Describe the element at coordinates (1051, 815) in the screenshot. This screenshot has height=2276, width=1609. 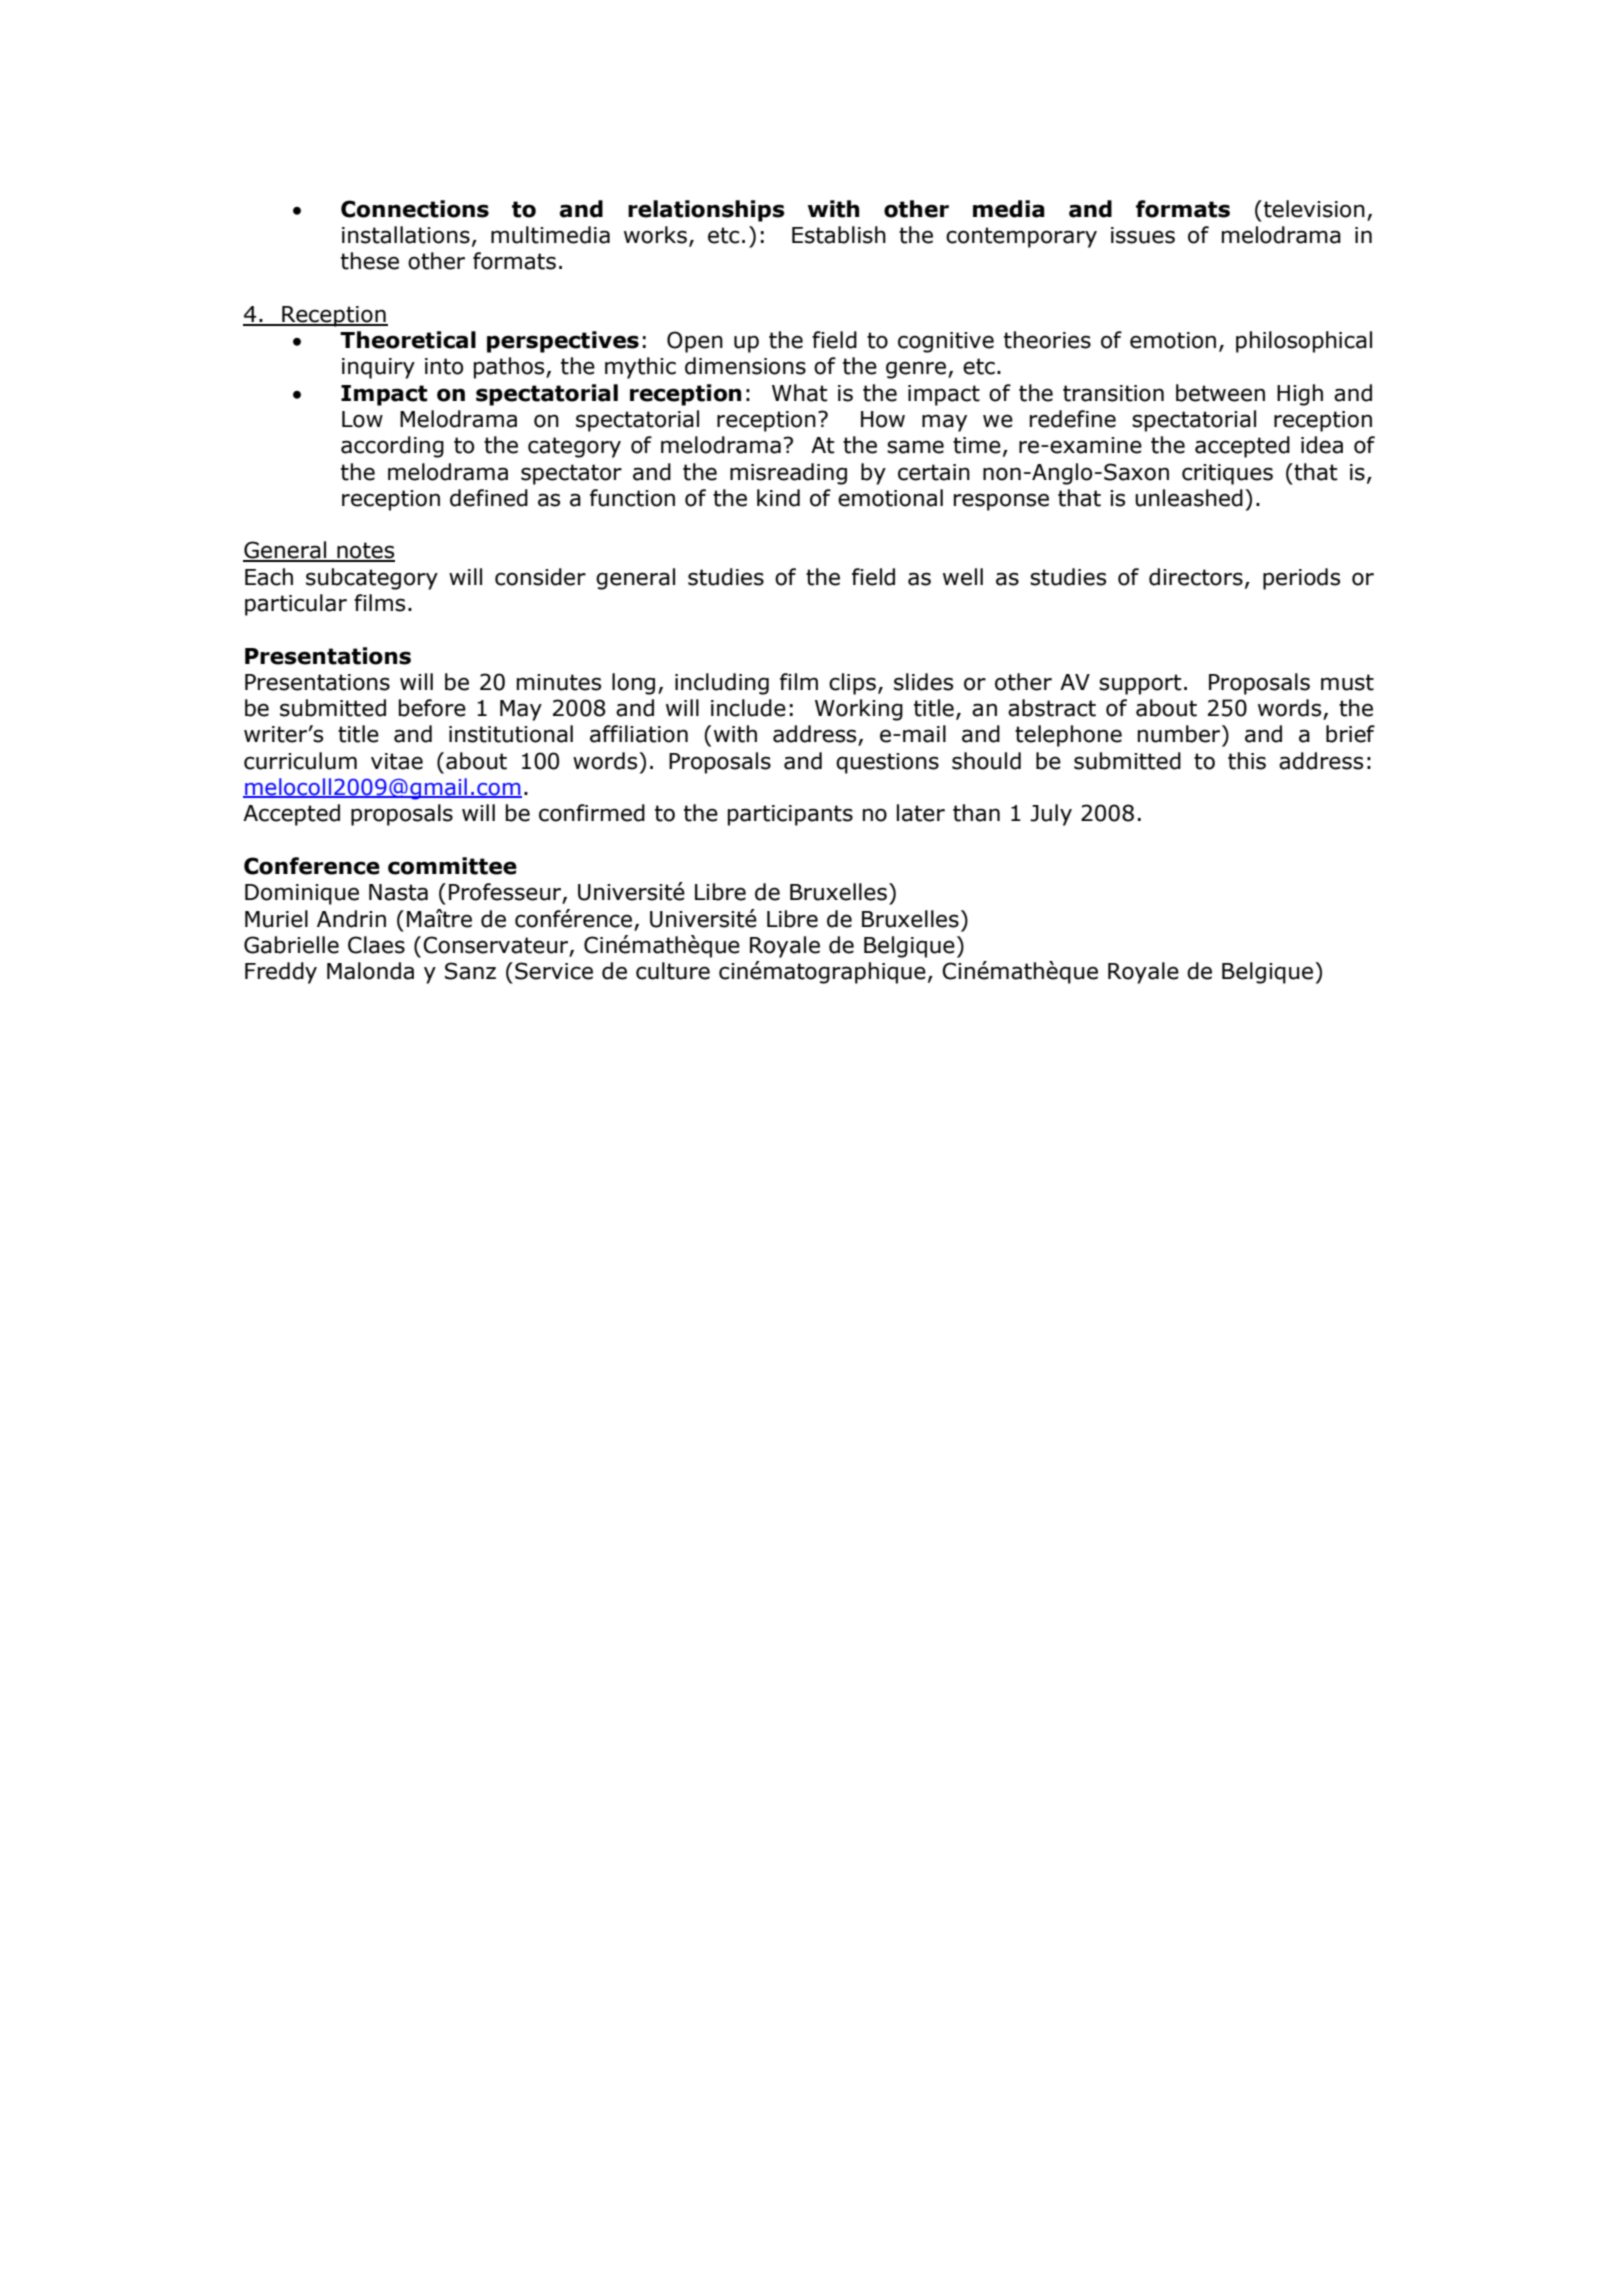
I see `July` at that location.
